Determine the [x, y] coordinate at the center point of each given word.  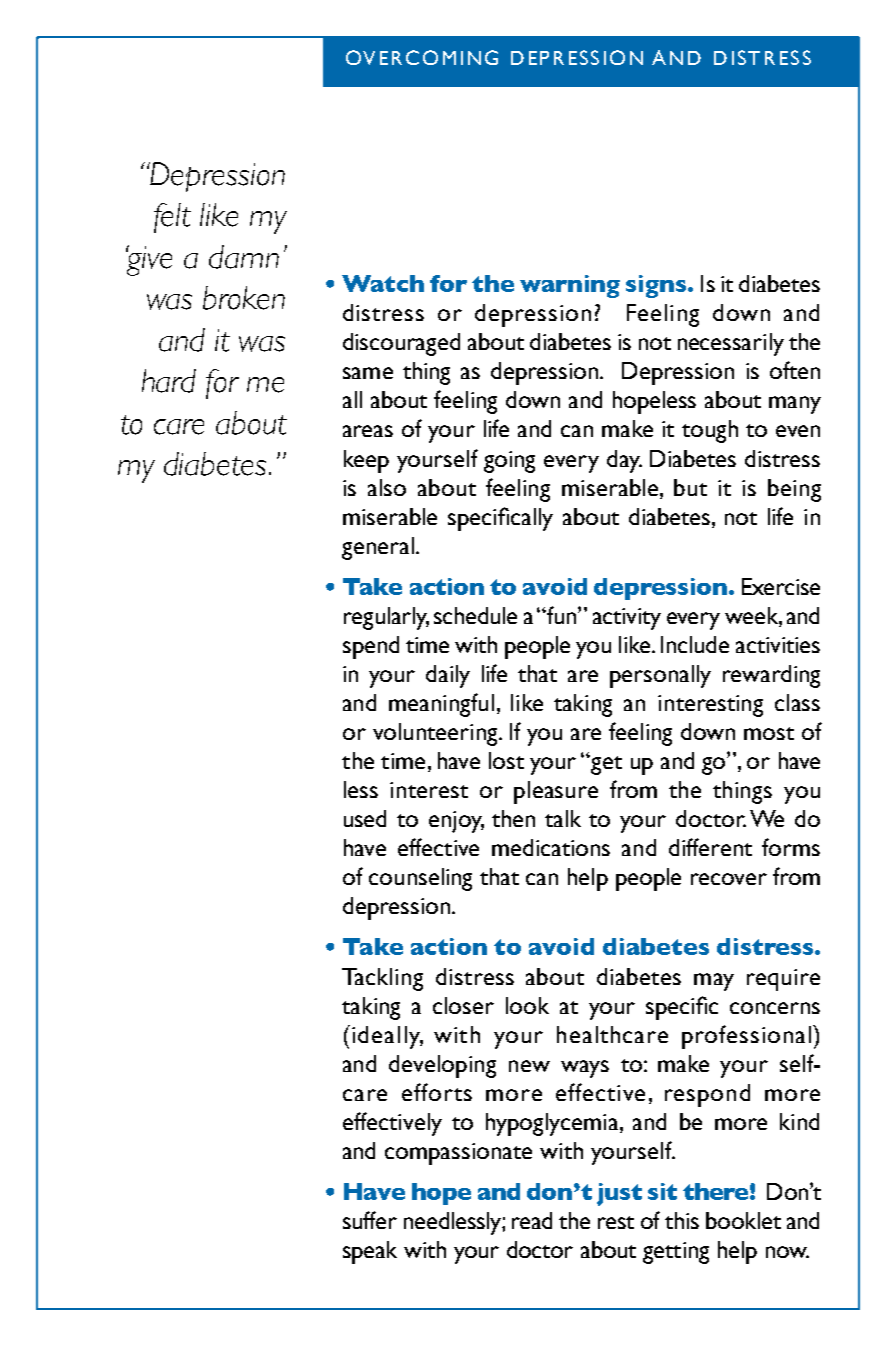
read [532, 1220]
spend [371, 647]
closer [463, 1005]
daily [448, 676]
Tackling [382, 979]
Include [695, 644]
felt [172, 218]
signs [657, 286]
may [714, 982]
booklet [743, 1220]
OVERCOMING [422, 57]
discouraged [401, 344]
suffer [370, 1220]
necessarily [731, 344]
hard [169, 381]
